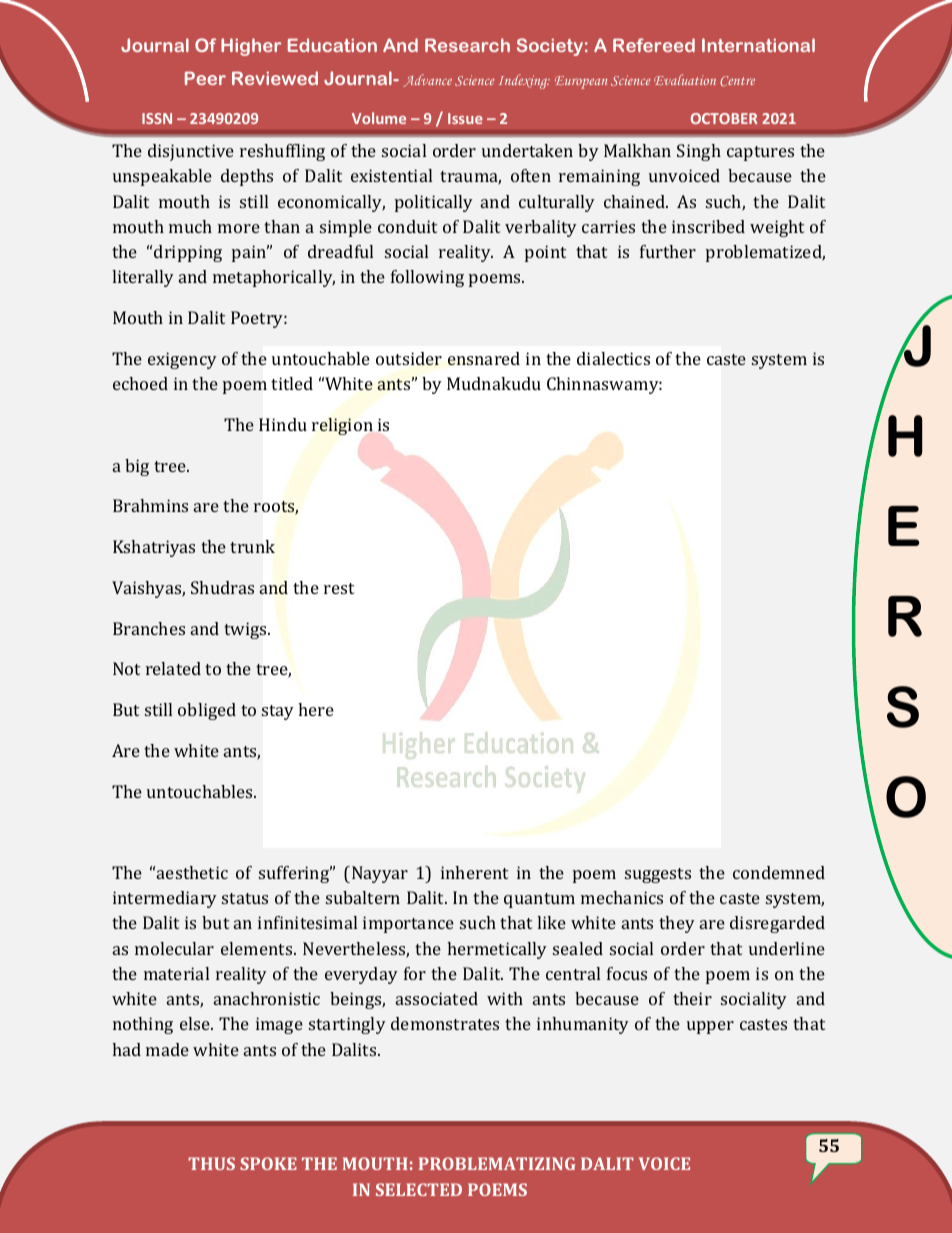  What do you see at coordinates (419, 1189) in the screenshot?
I see `SELECTED` at bounding box center [419, 1189].
